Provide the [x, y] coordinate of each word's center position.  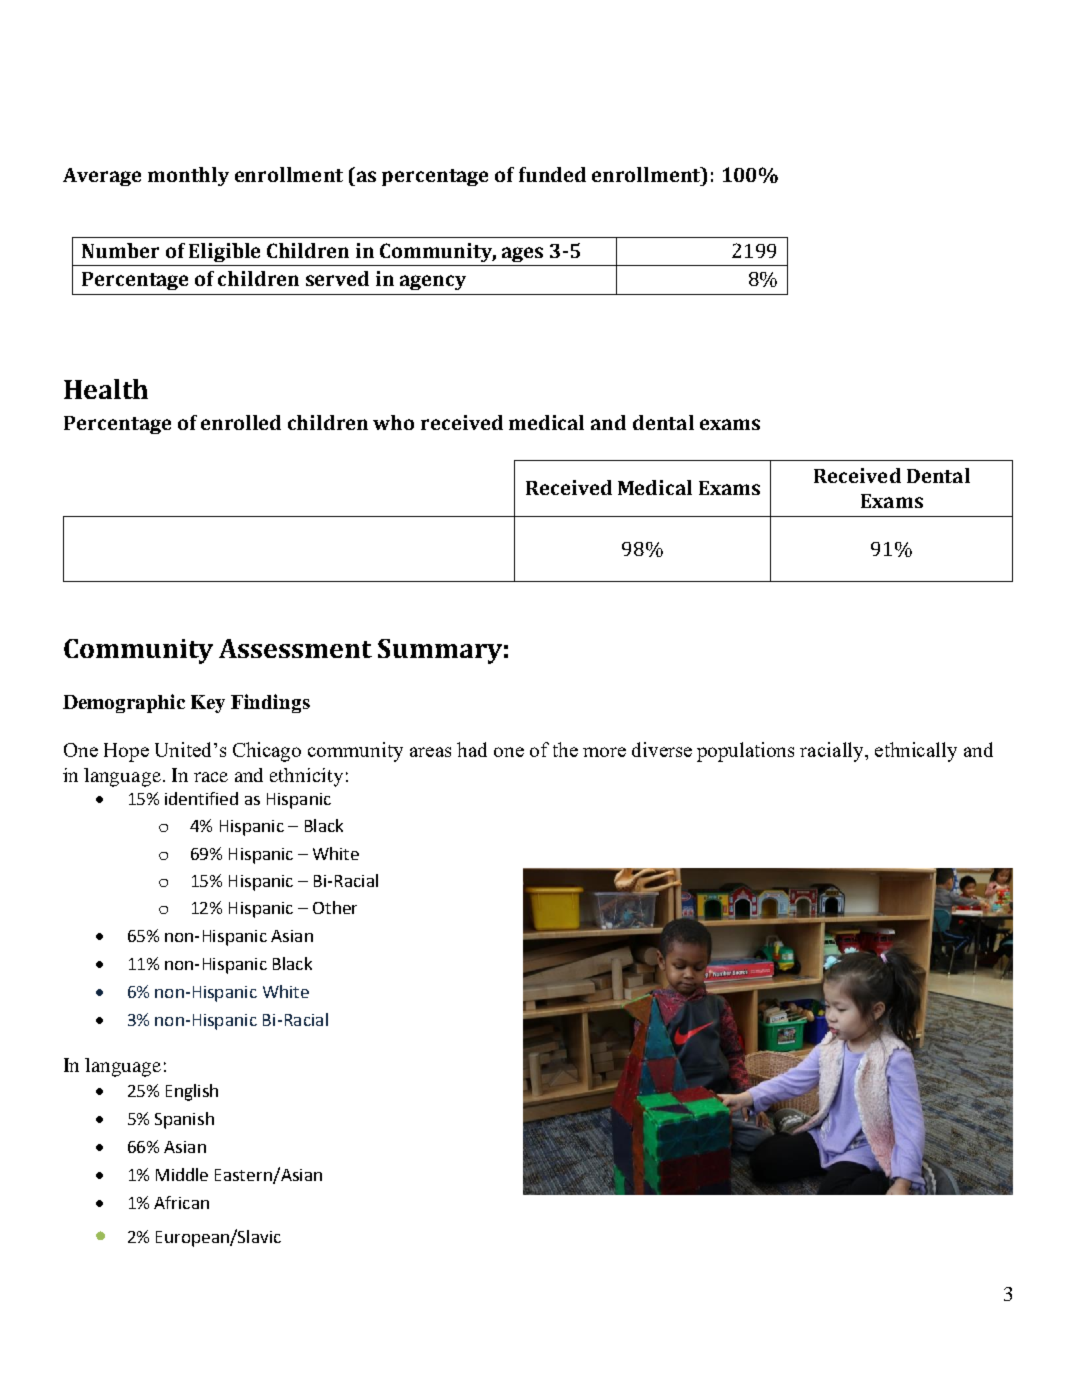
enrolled [241, 422]
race [211, 777]
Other [335, 907]
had [472, 749]
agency [433, 282]
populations [745, 752]
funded [552, 174]
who [393, 422]
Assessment [295, 648]
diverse [662, 749]
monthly [188, 176]
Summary [440, 651]
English [192, 1092]
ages [522, 254]
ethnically [916, 752]
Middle [182, 1174]
